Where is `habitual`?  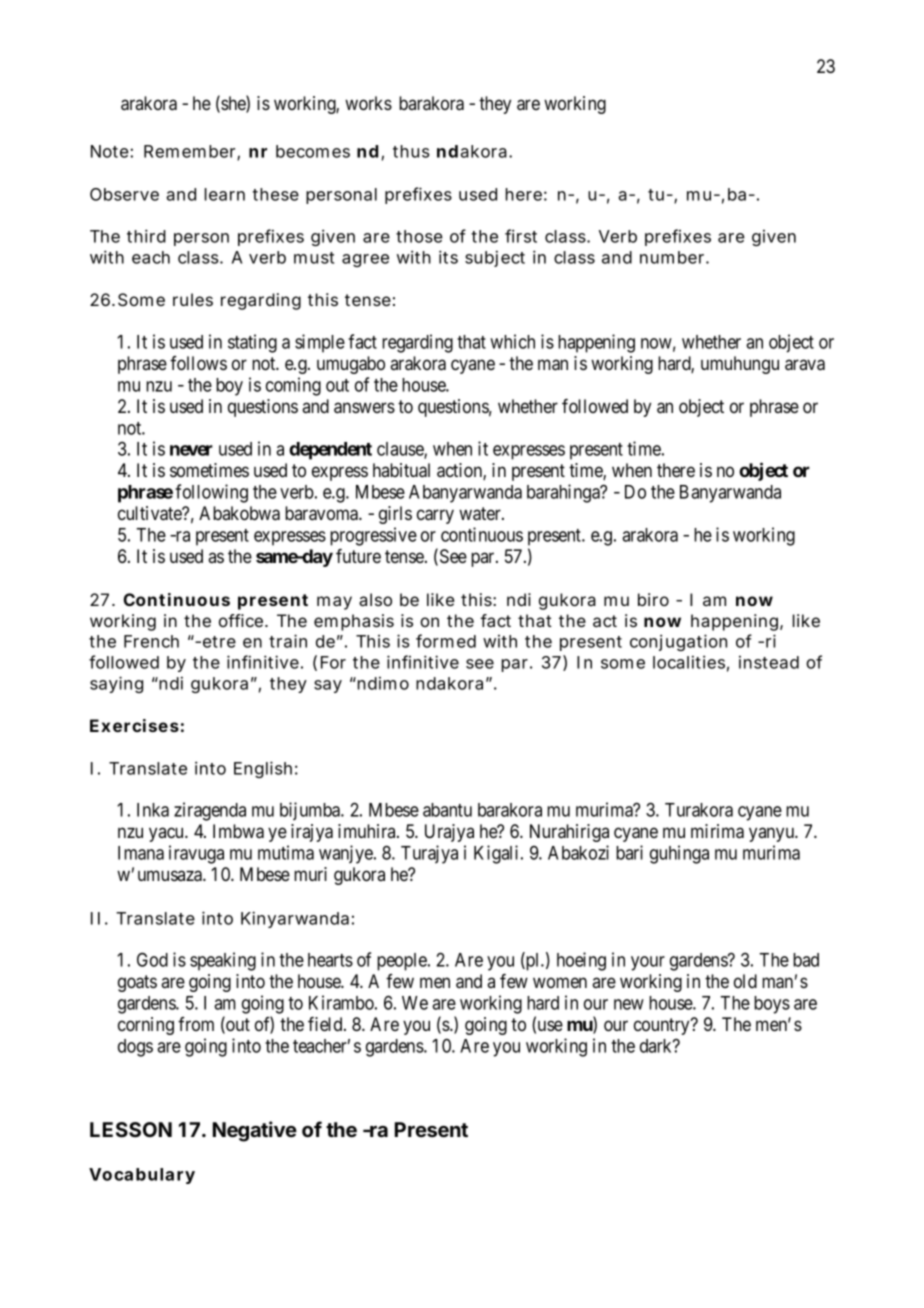
habitual is located at coordinates (401, 470).
